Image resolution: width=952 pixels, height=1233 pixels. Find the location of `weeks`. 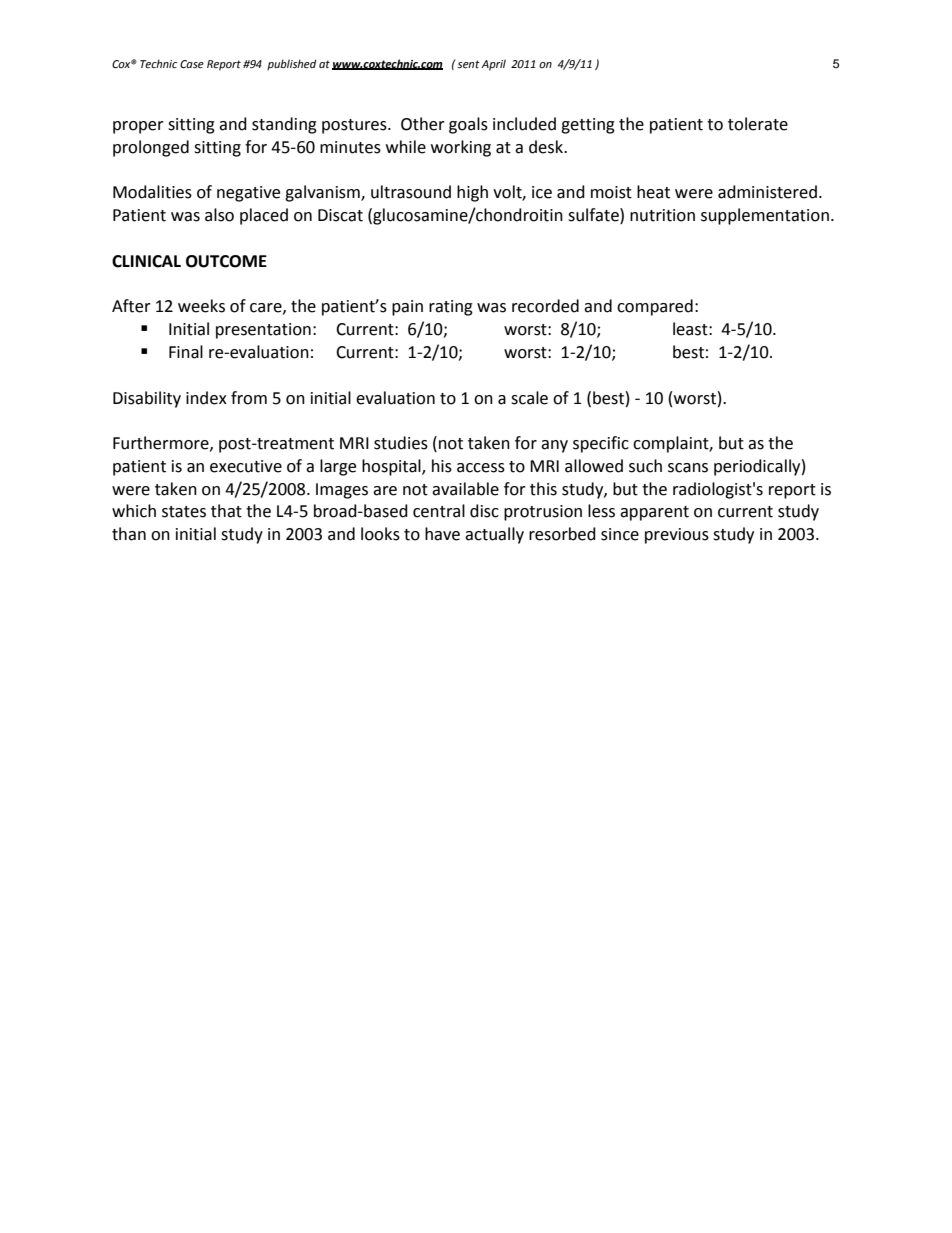

weeks is located at coordinates (201, 306).
